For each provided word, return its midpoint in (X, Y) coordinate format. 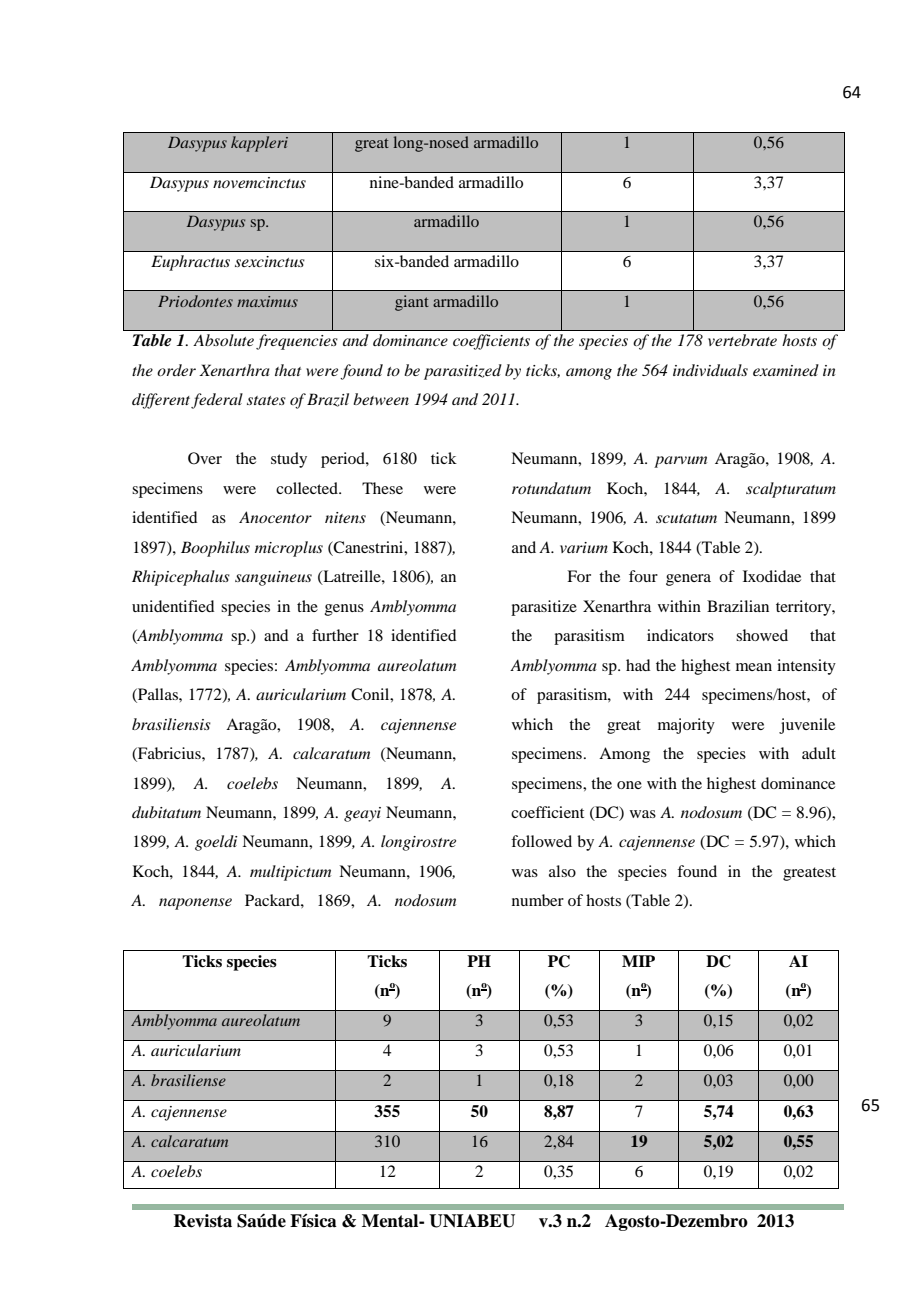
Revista (202, 1221)
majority (686, 726)
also (562, 871)
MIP (638, 961)
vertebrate (742, 340)
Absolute (223, 340)
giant (412, 303)
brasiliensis (171, 724)
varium (584, 547)
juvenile (807, 726)
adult (819, 753)
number (538, 900)
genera (688, 580)
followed (541, 841)
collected (308, 488)
